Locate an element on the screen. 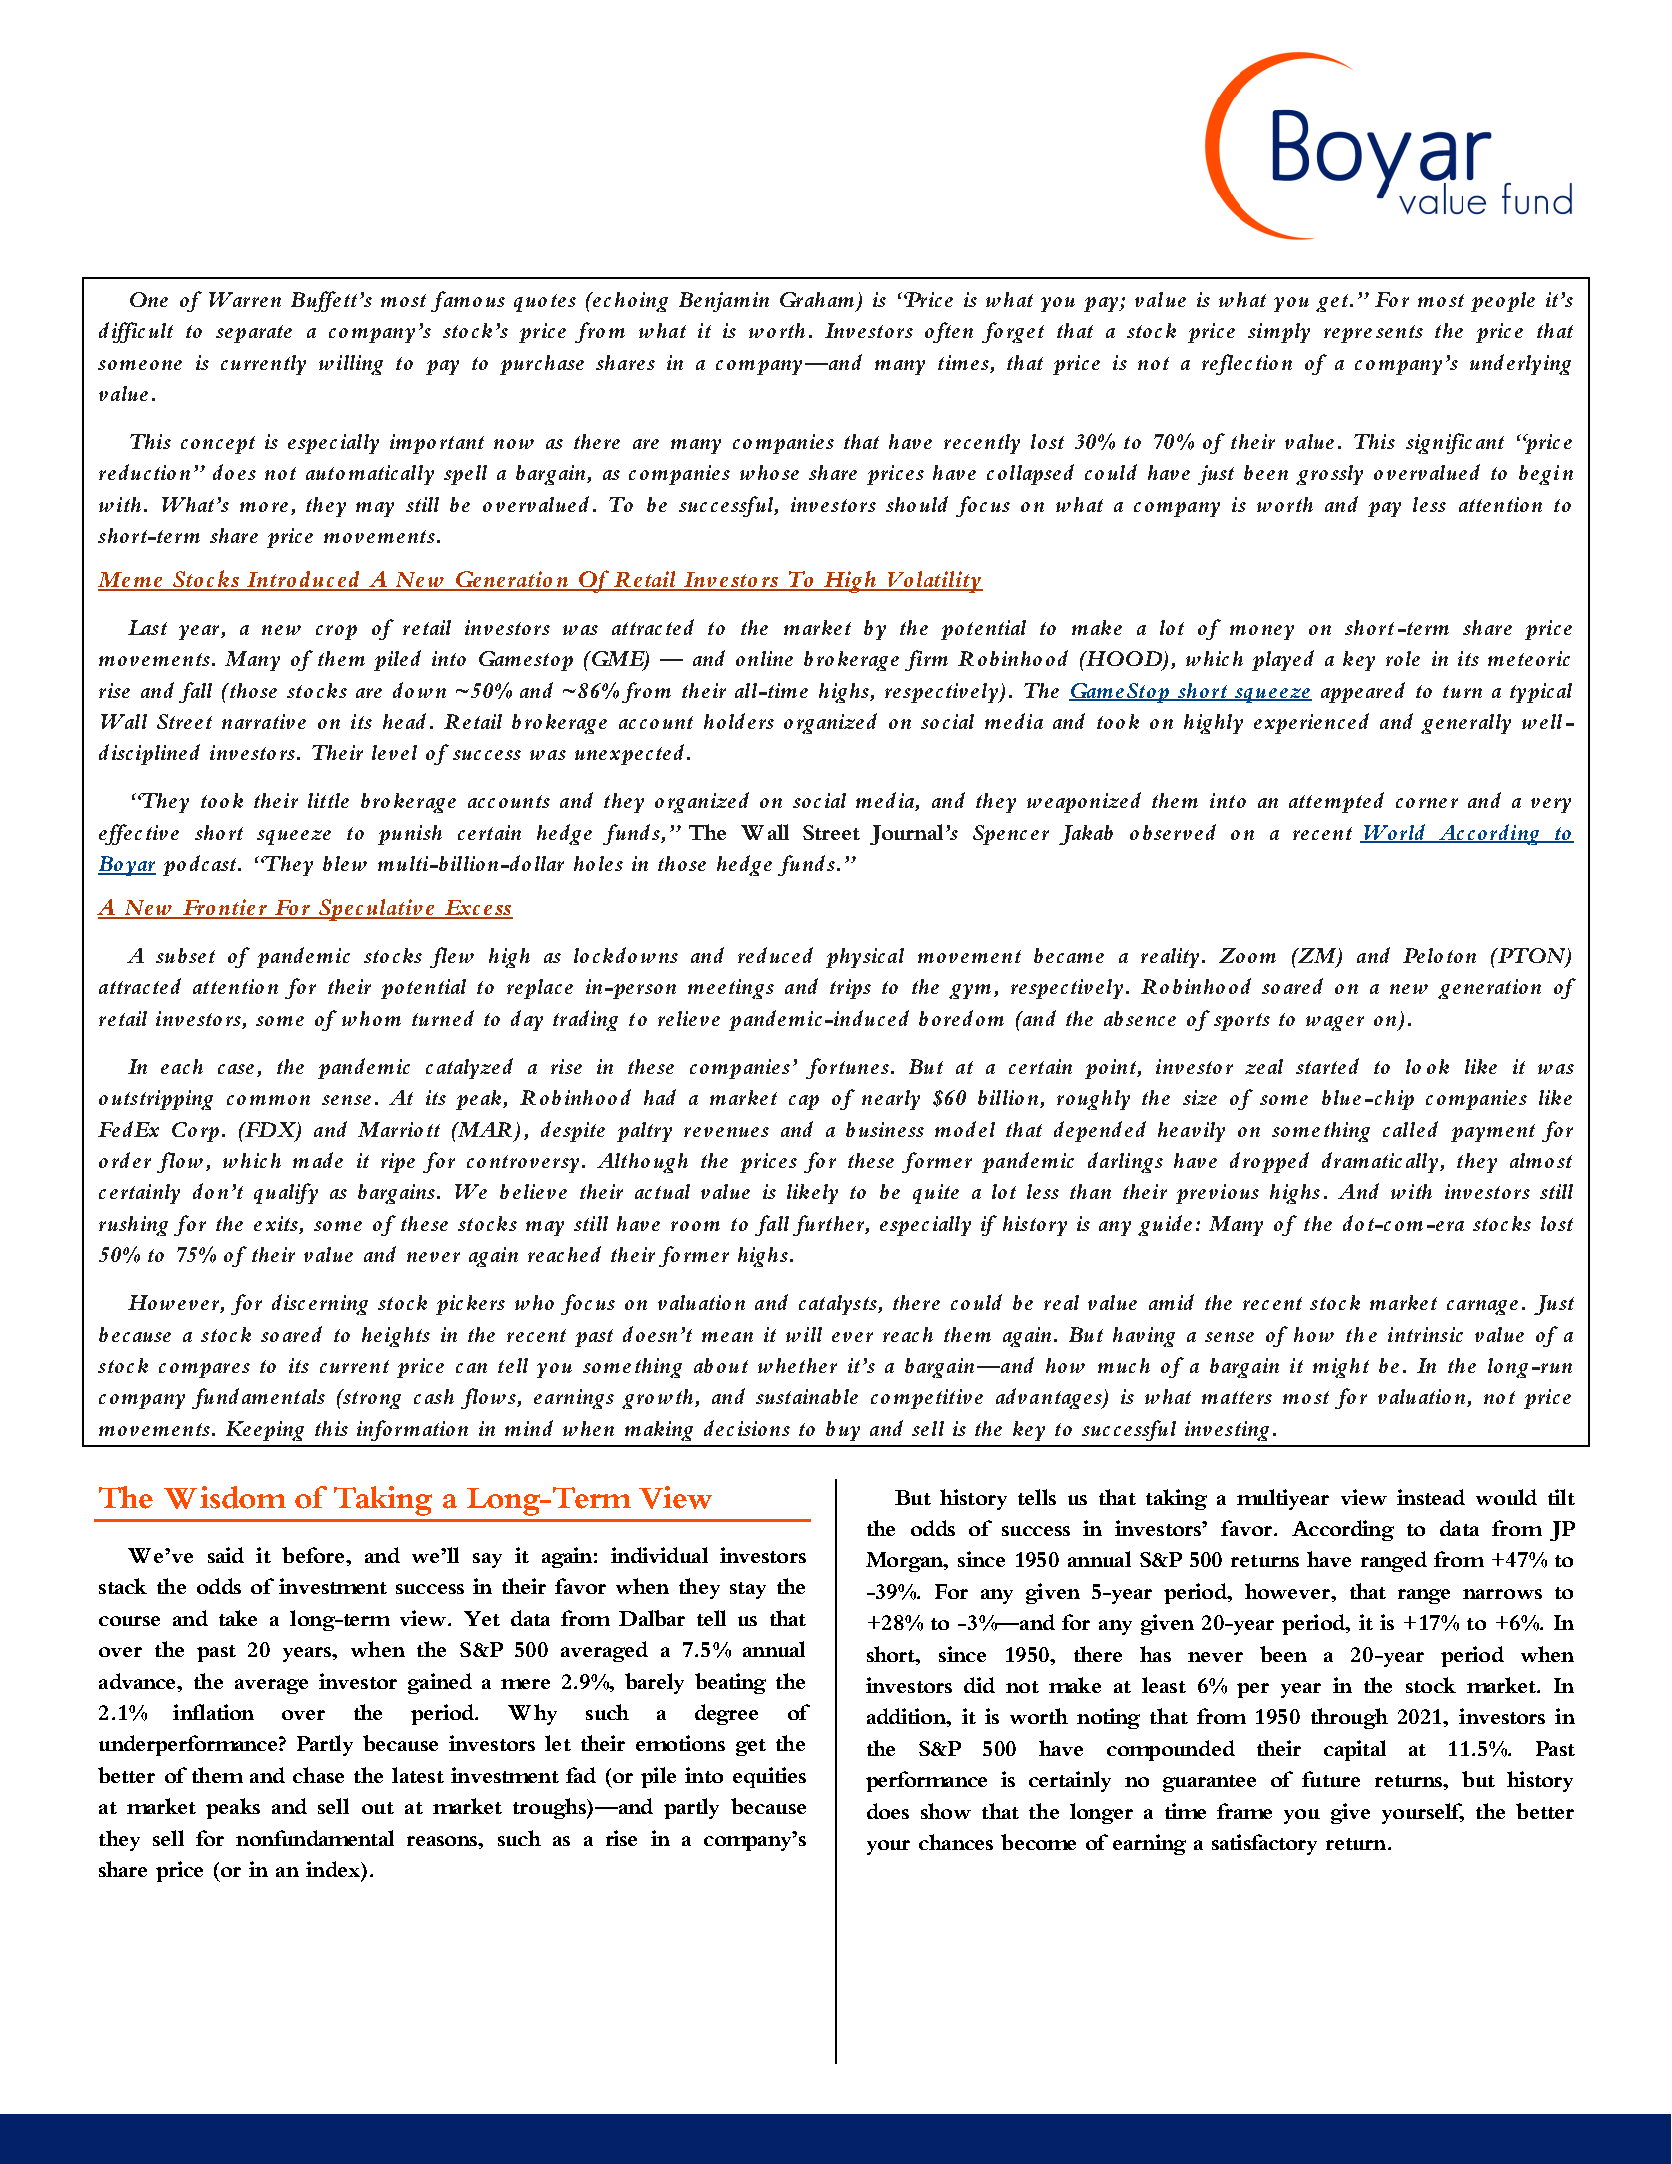 This screenshot has width=1672, height=2164. mean is located at coordinates (727, 1337).
